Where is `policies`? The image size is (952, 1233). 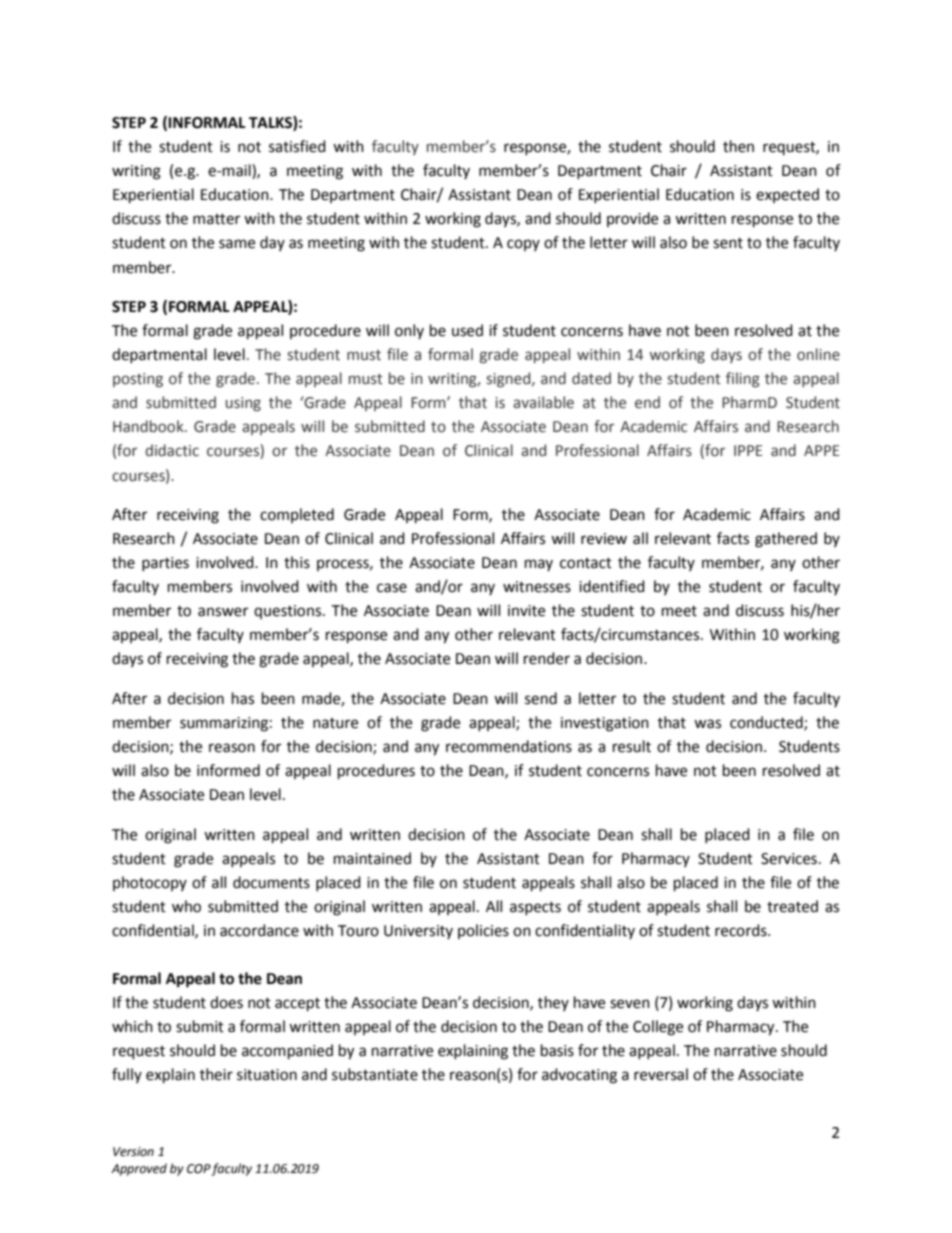
policies is located at coordinates (483, 931).
